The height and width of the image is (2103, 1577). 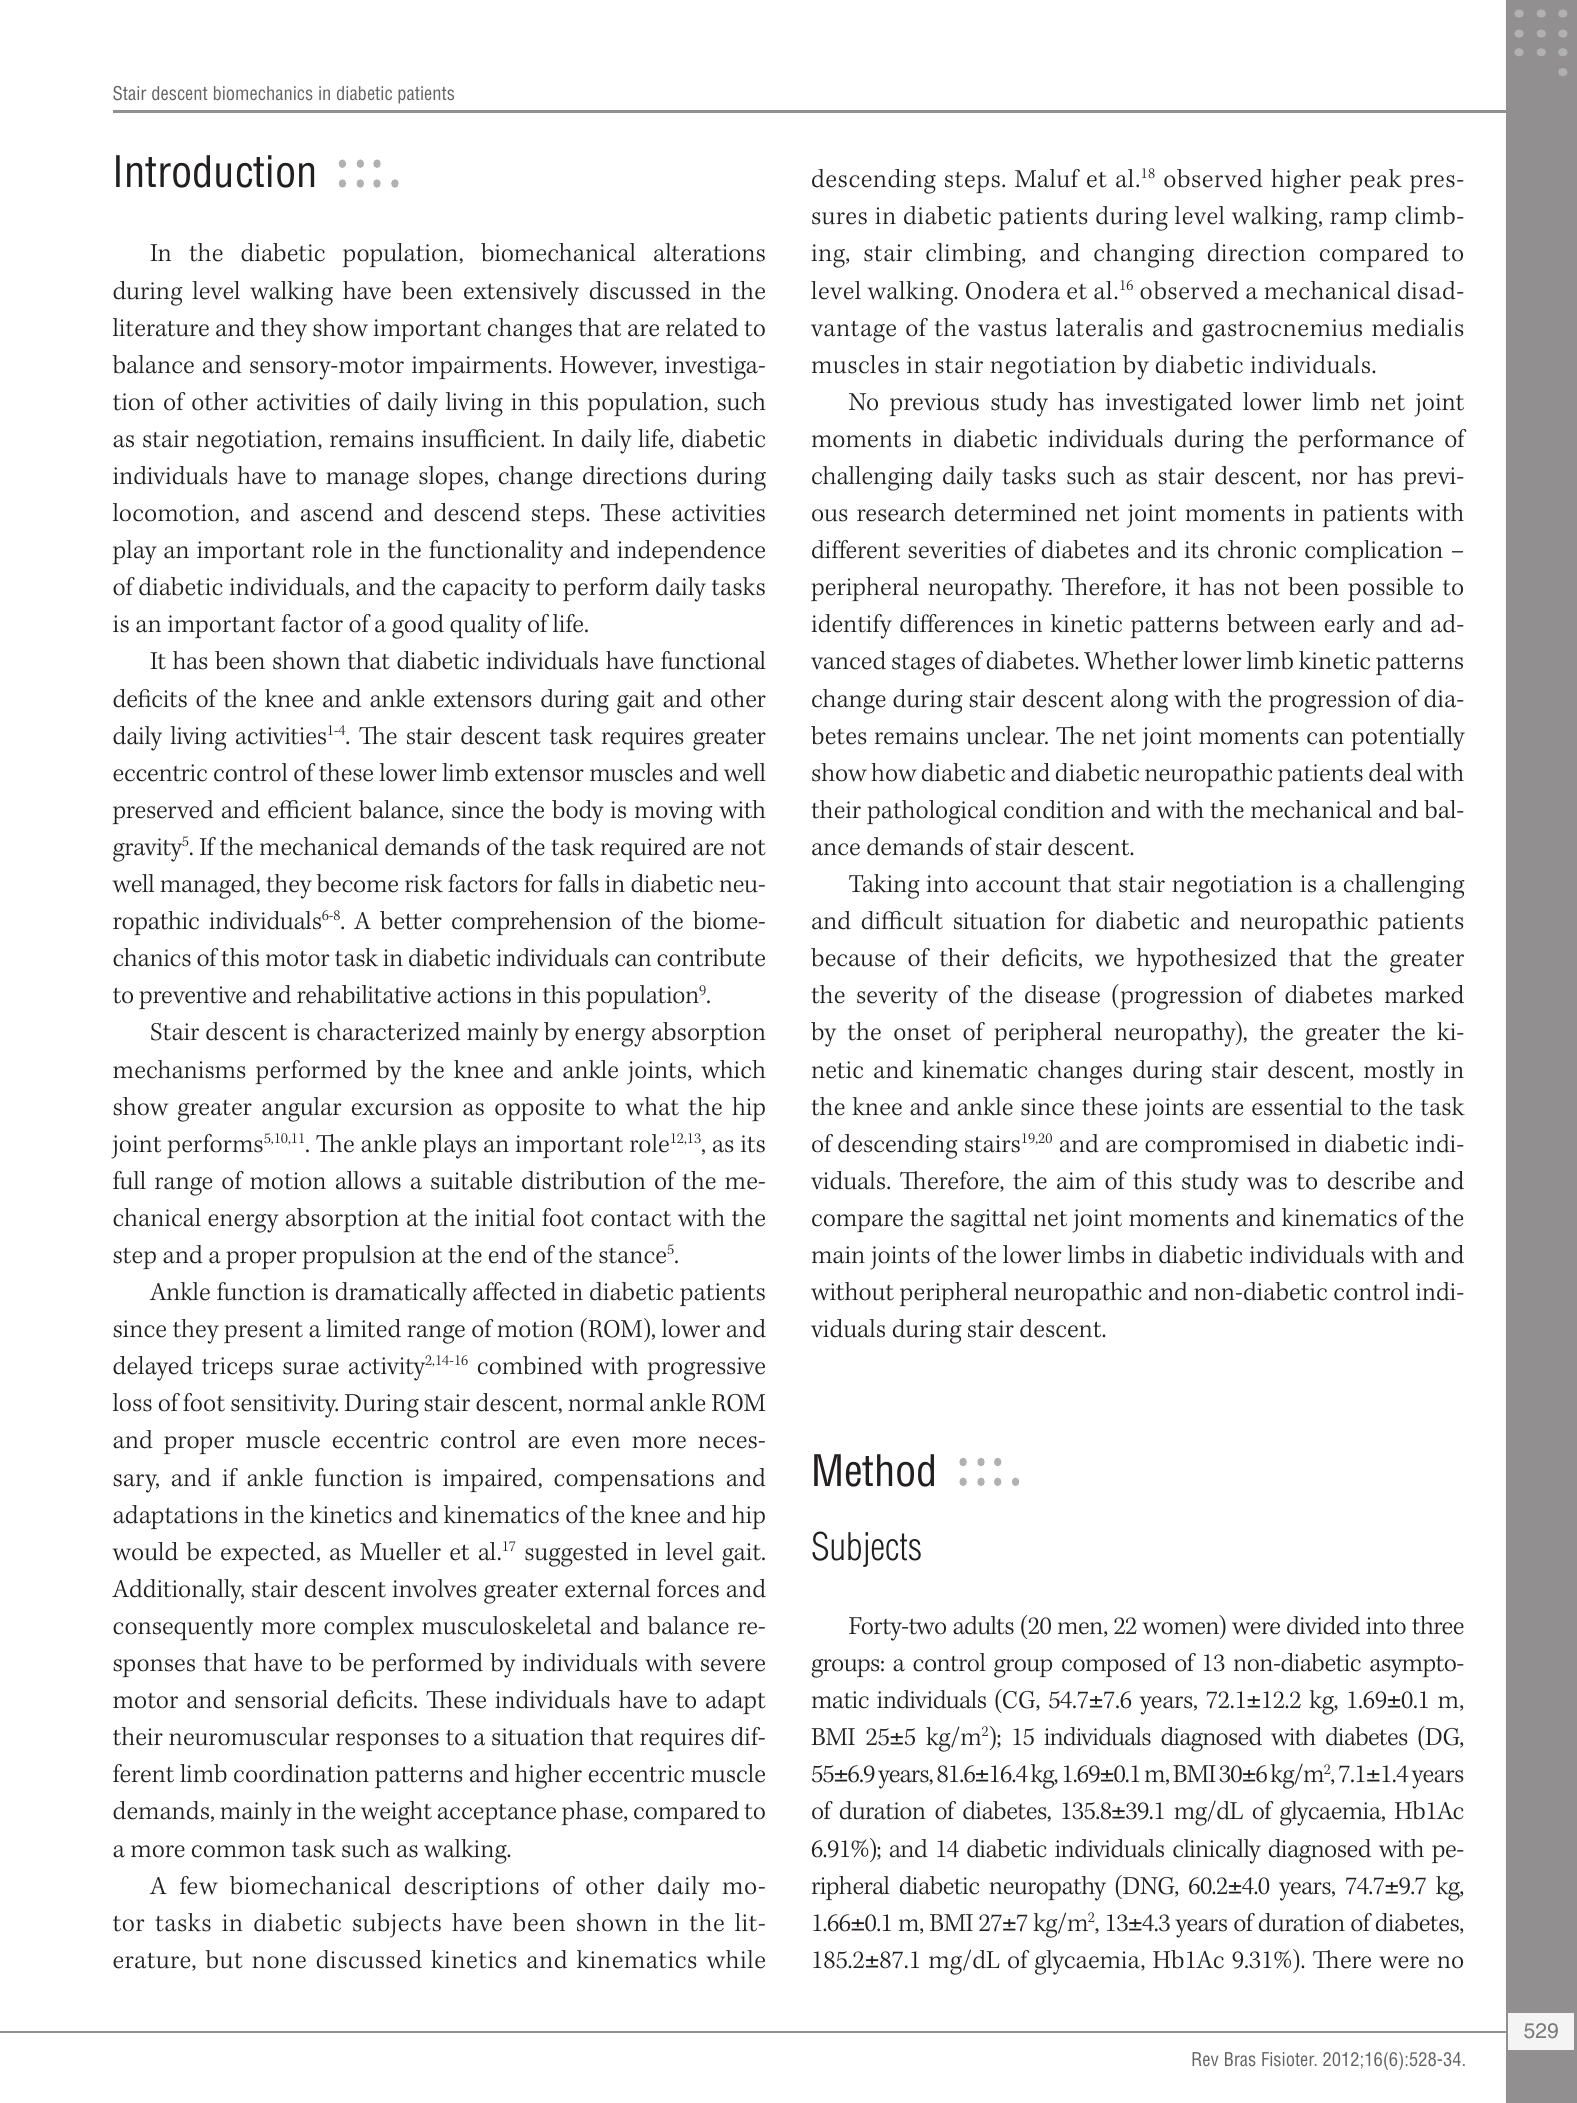 I want to click on ramp, so click(x=1358, y=221).
